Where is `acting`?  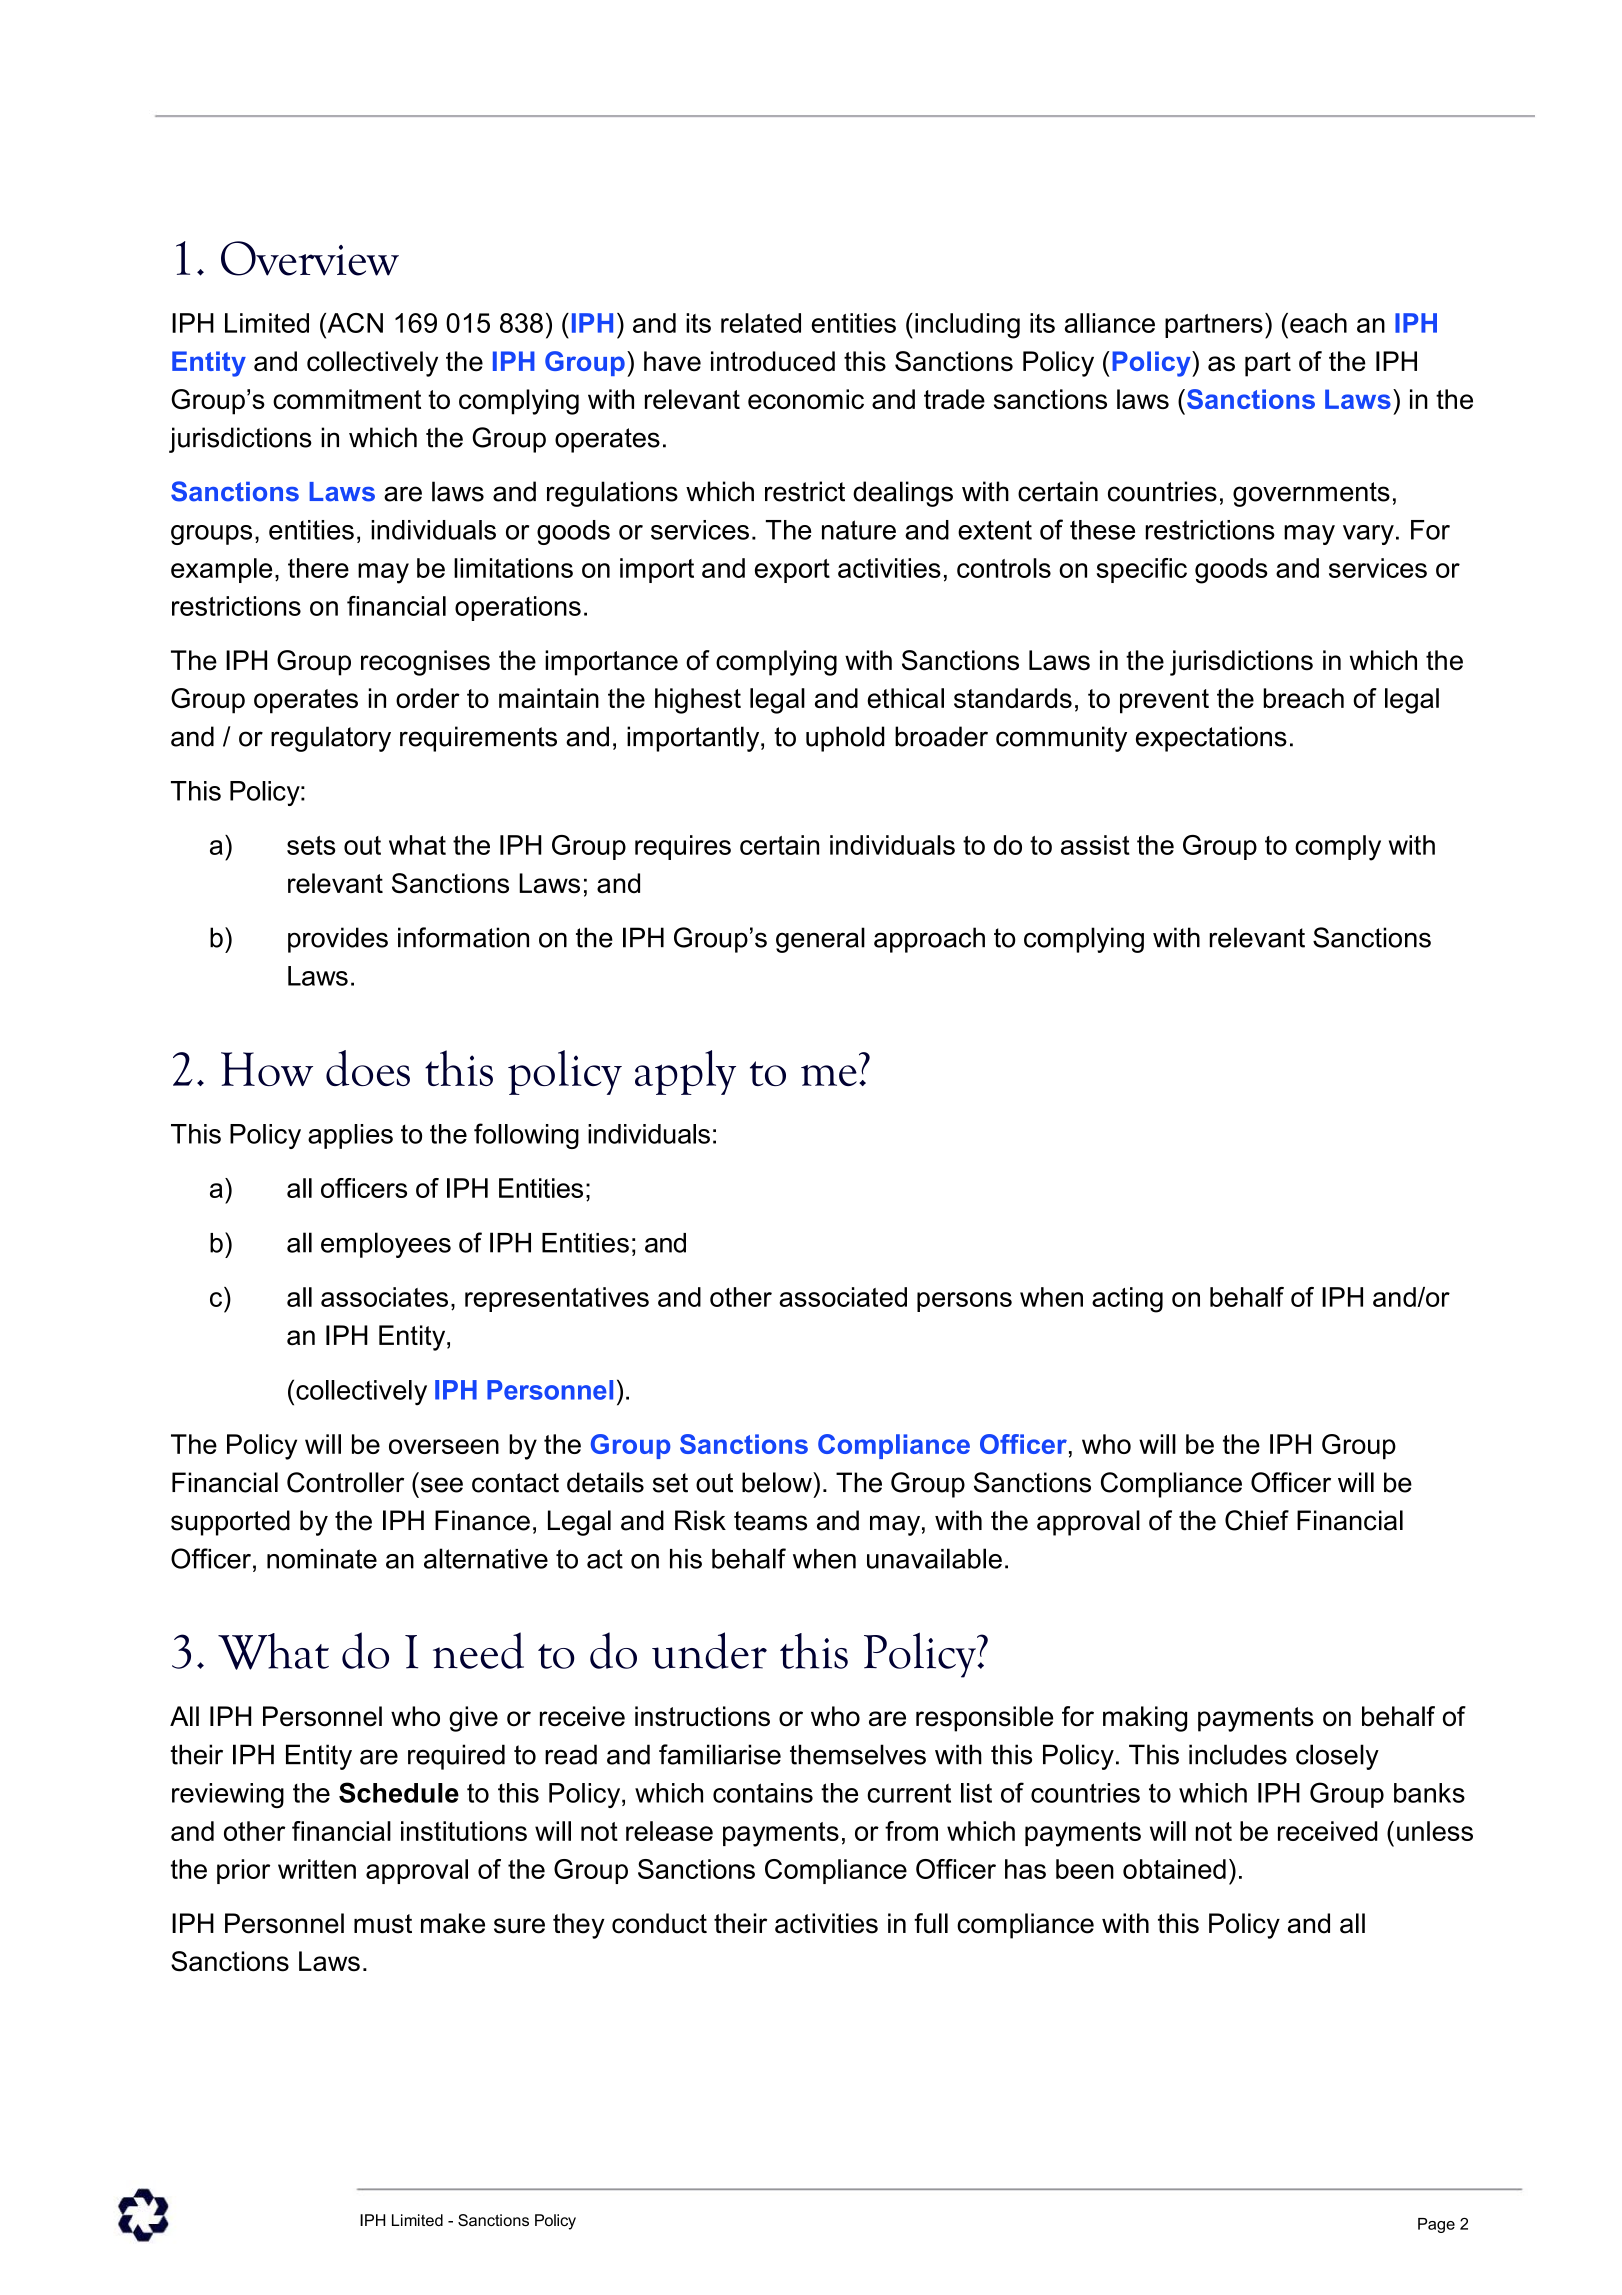 acting is located at coordinates (1127, 1300).
